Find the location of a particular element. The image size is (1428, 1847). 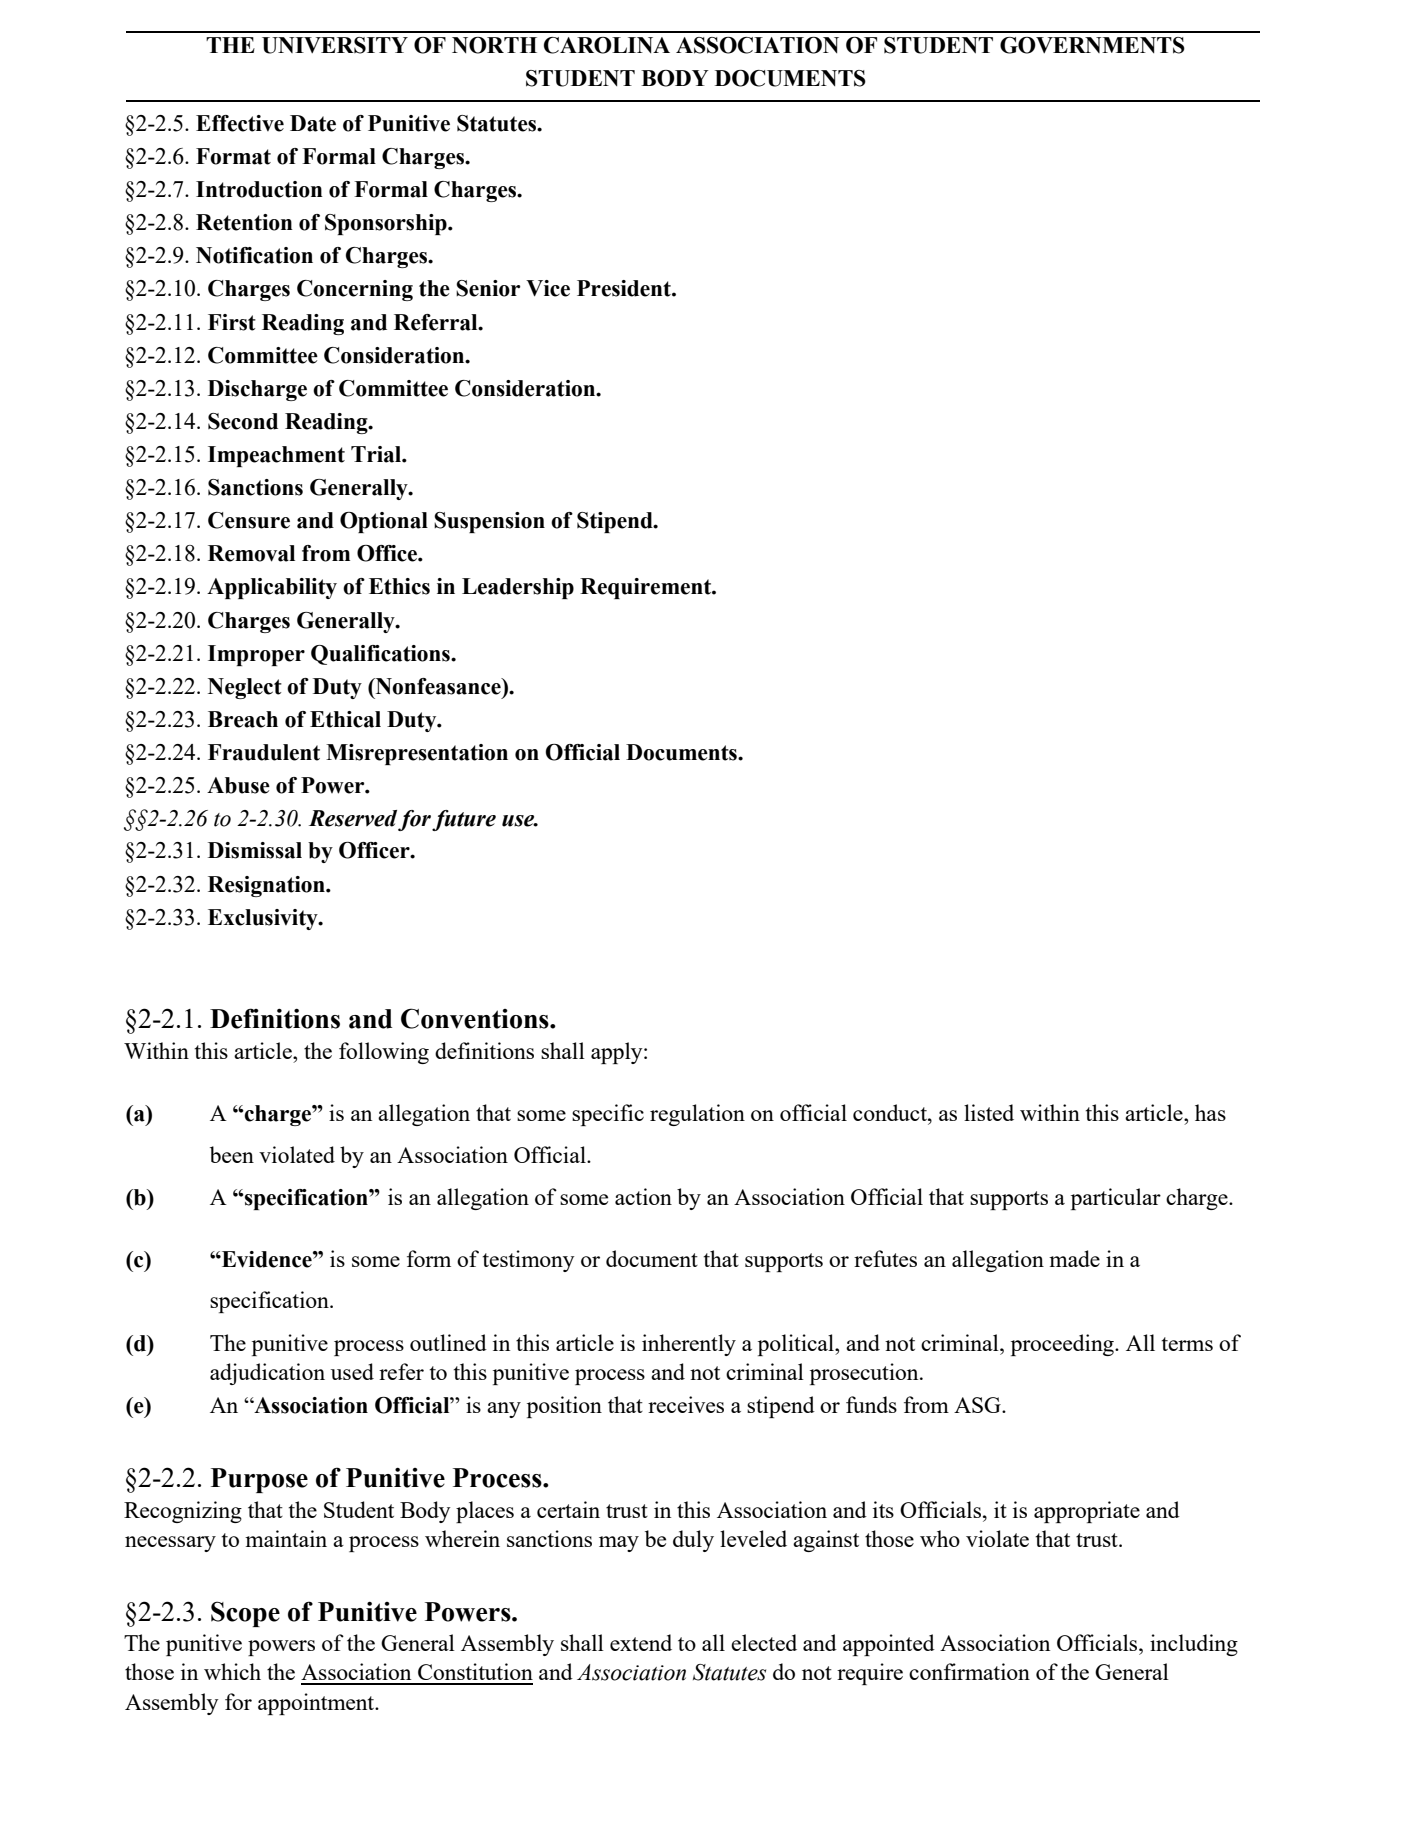

future is located at coordinates (464, 820).
